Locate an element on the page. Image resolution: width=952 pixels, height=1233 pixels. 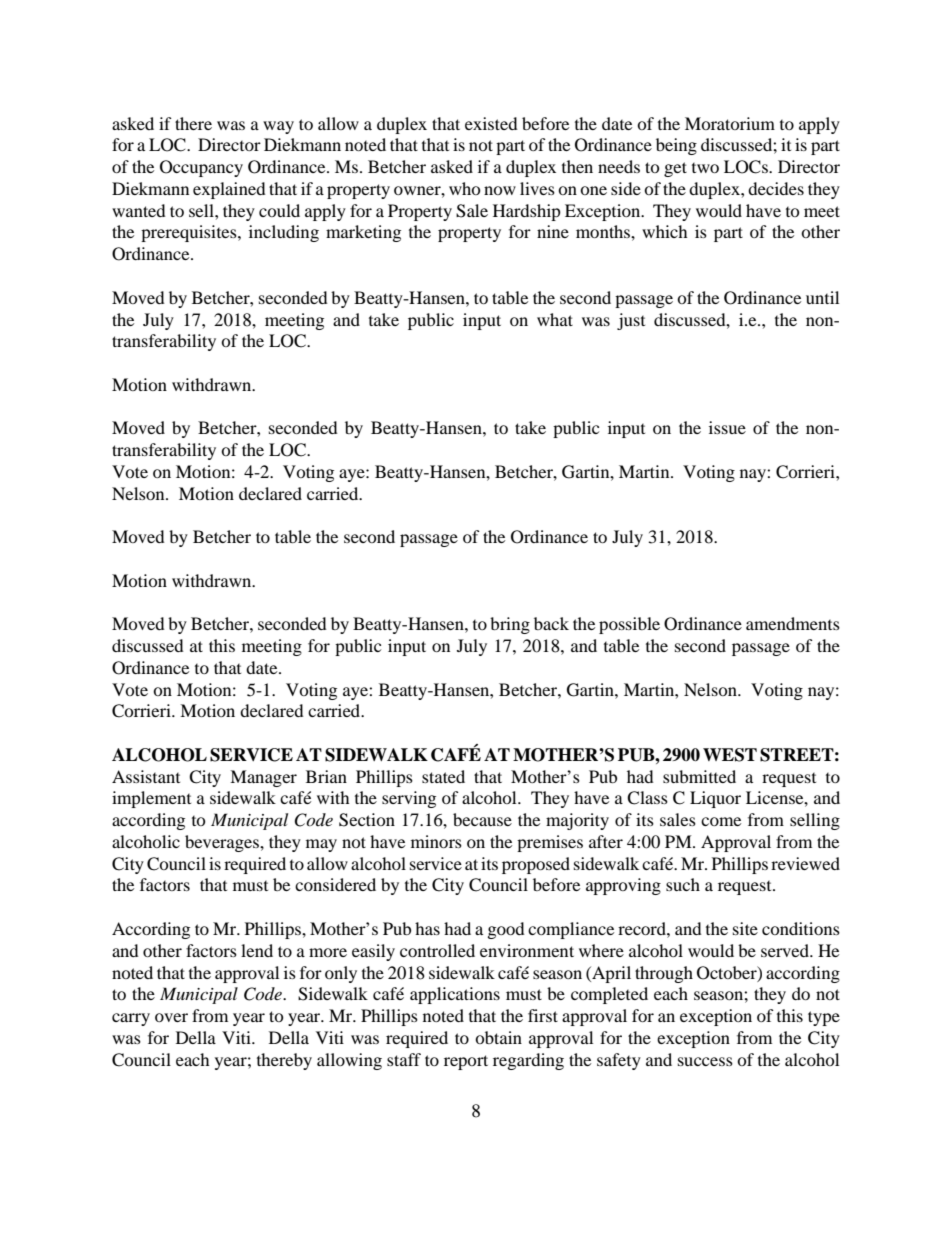
amendments is located at coordinates (793, 623).
